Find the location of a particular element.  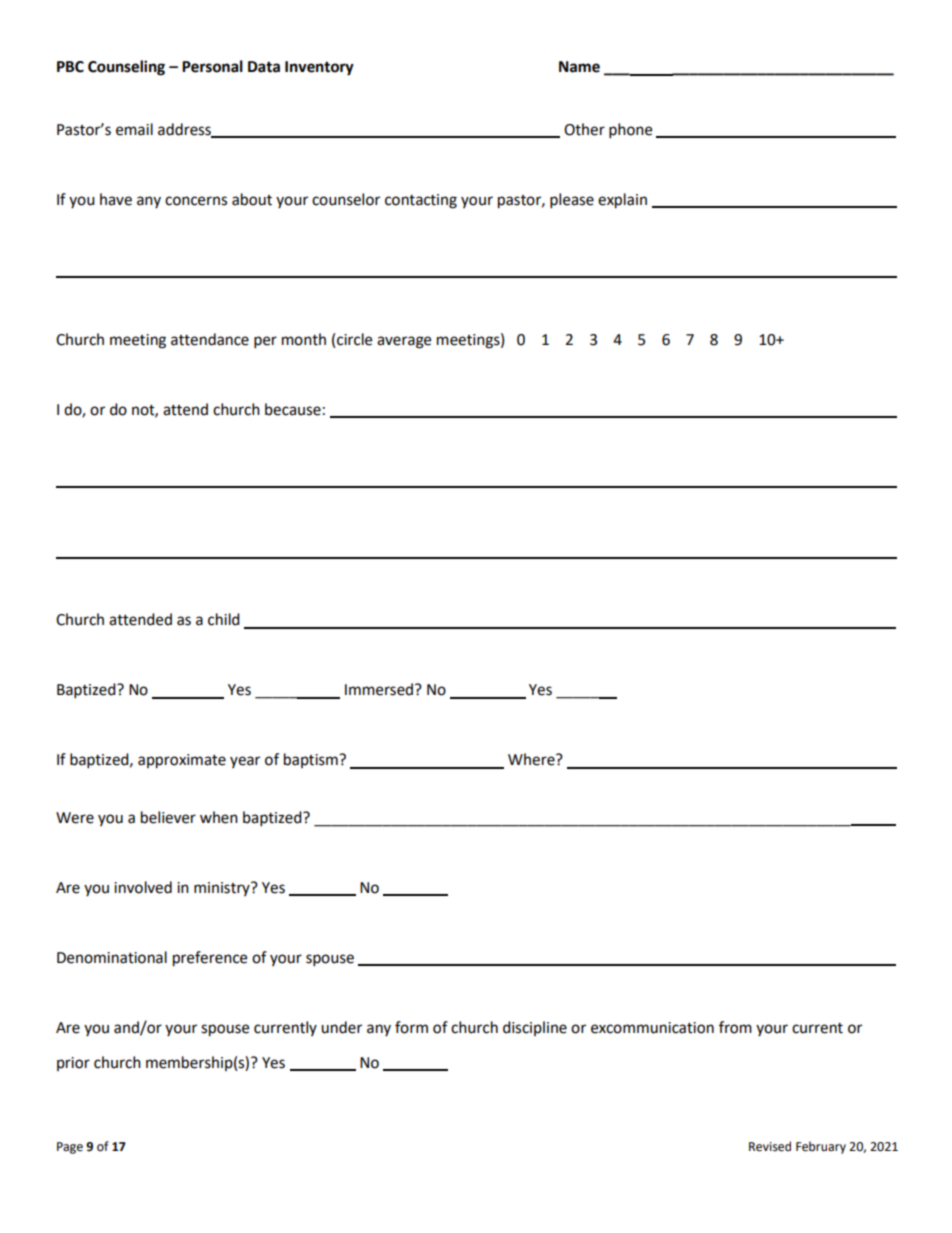

explain is located at coordinates (622, 201).
